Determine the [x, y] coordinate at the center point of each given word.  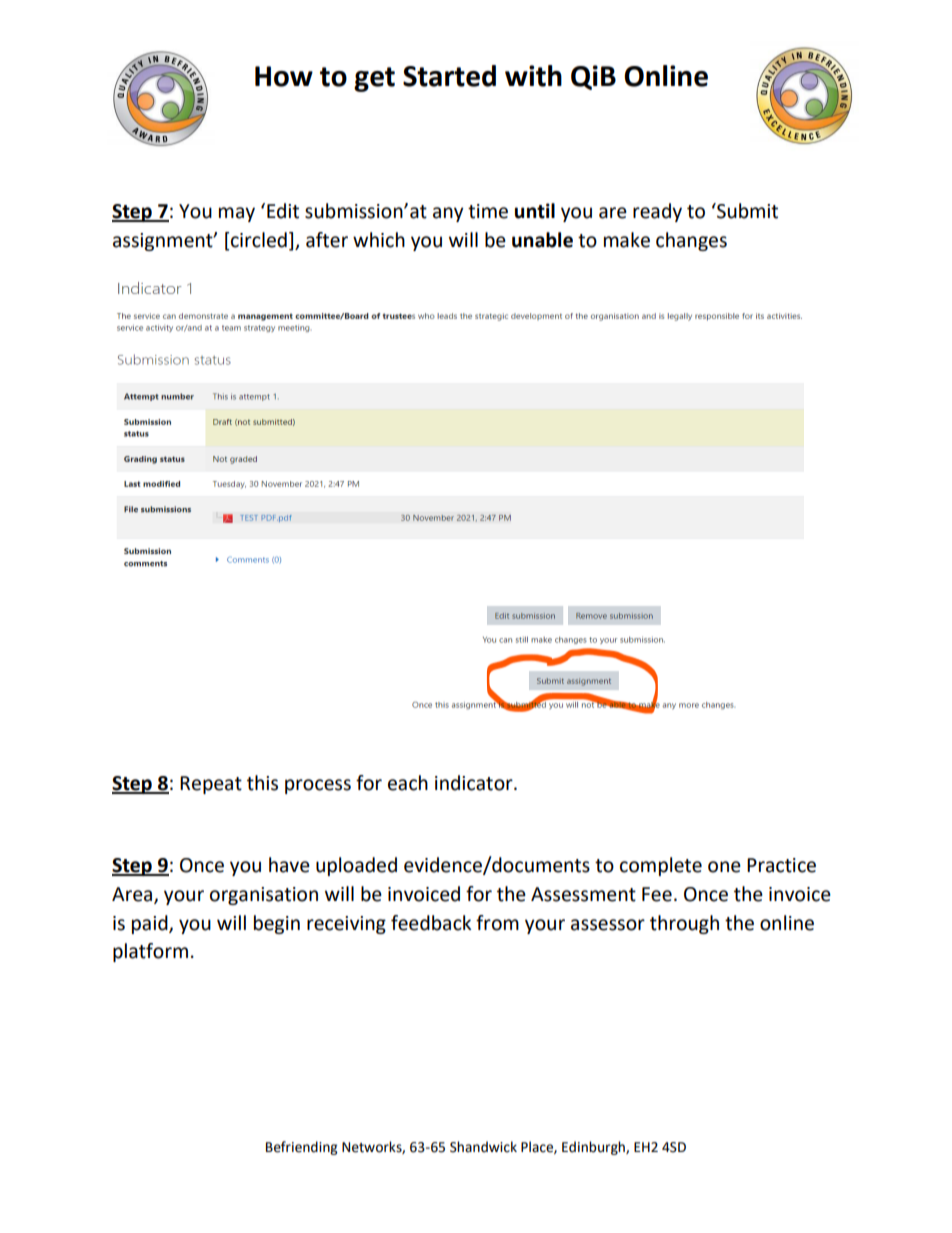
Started [449, 76]
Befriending [301, 1148]
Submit [746, 211]
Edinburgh [594, 1148]
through [684, 924]
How [284, 76]
